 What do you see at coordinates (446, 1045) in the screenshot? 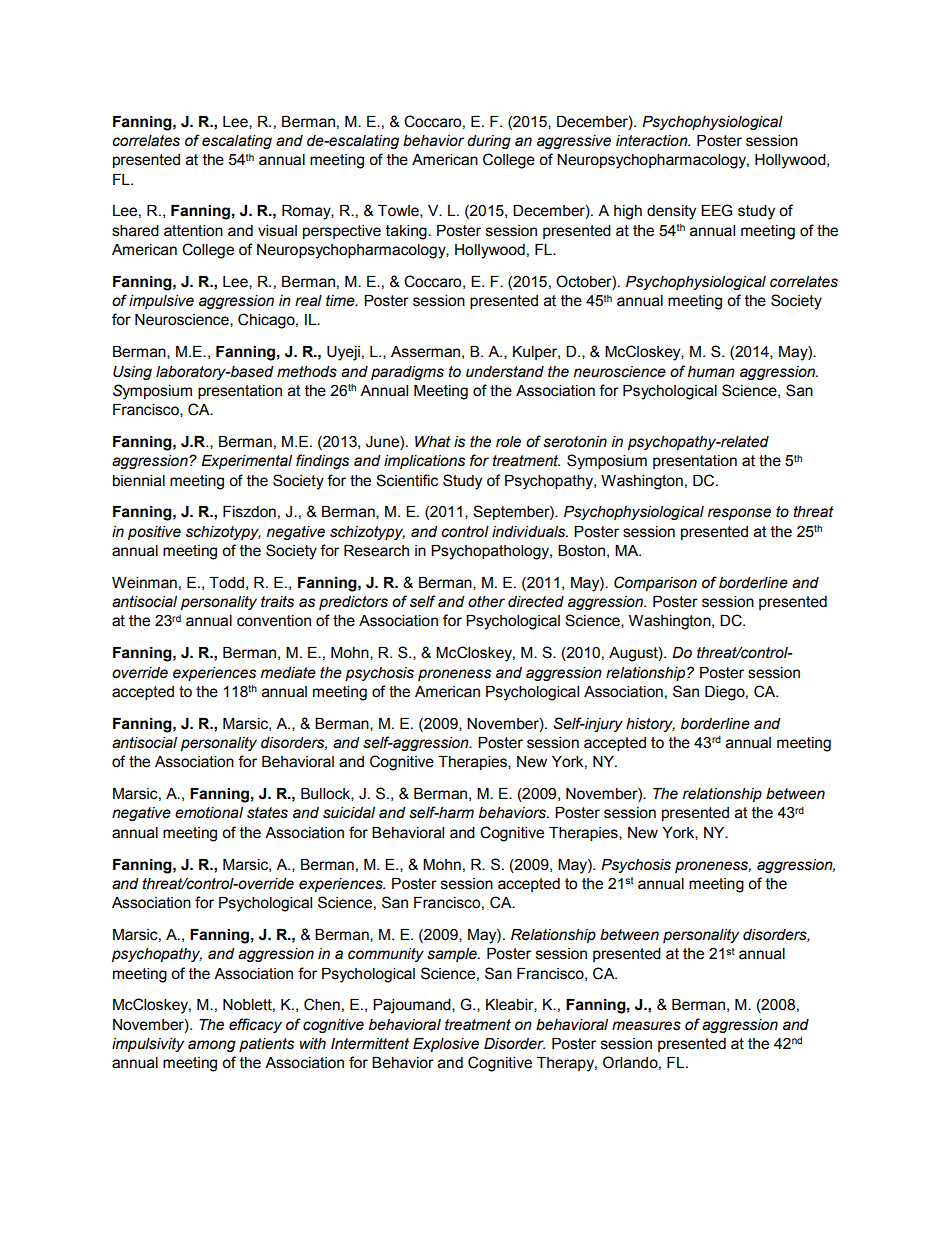
I see `Explosive` at bounding box center [446, 1045].
